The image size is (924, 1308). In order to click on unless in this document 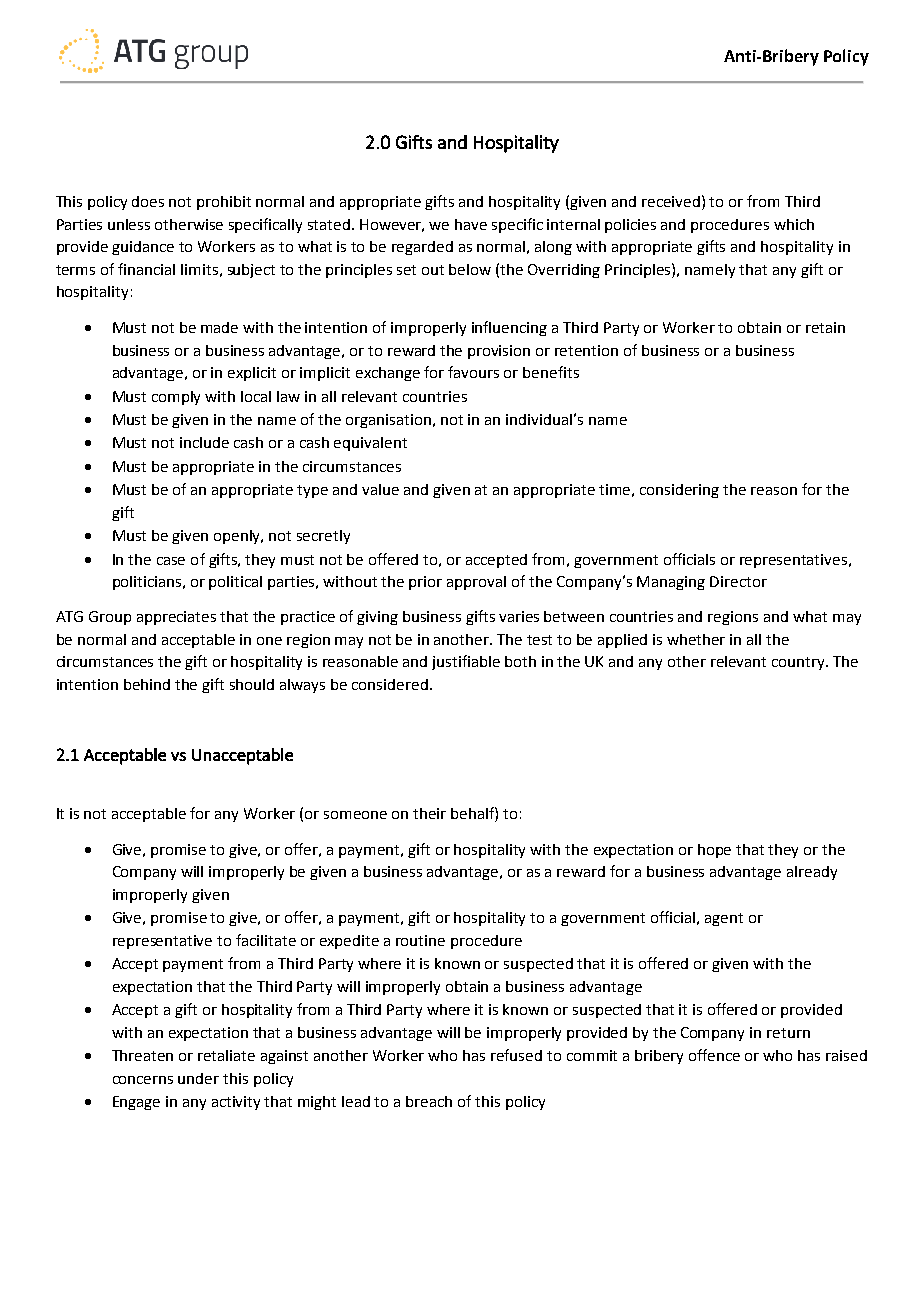, I will do `click(129, 224)`.
